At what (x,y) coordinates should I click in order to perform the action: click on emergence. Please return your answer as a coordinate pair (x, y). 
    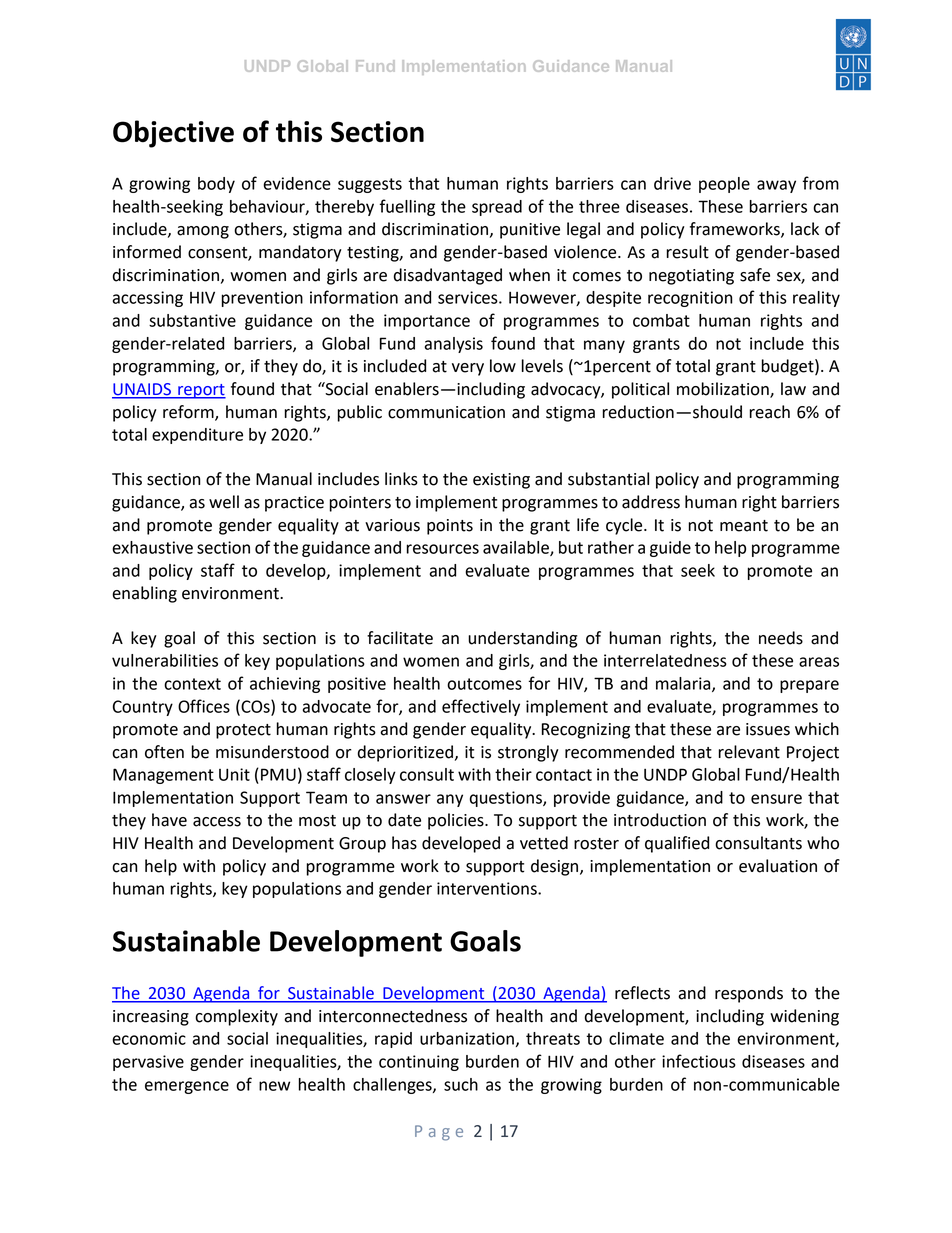
    Looking at the image, I should click on (187, 1087).
